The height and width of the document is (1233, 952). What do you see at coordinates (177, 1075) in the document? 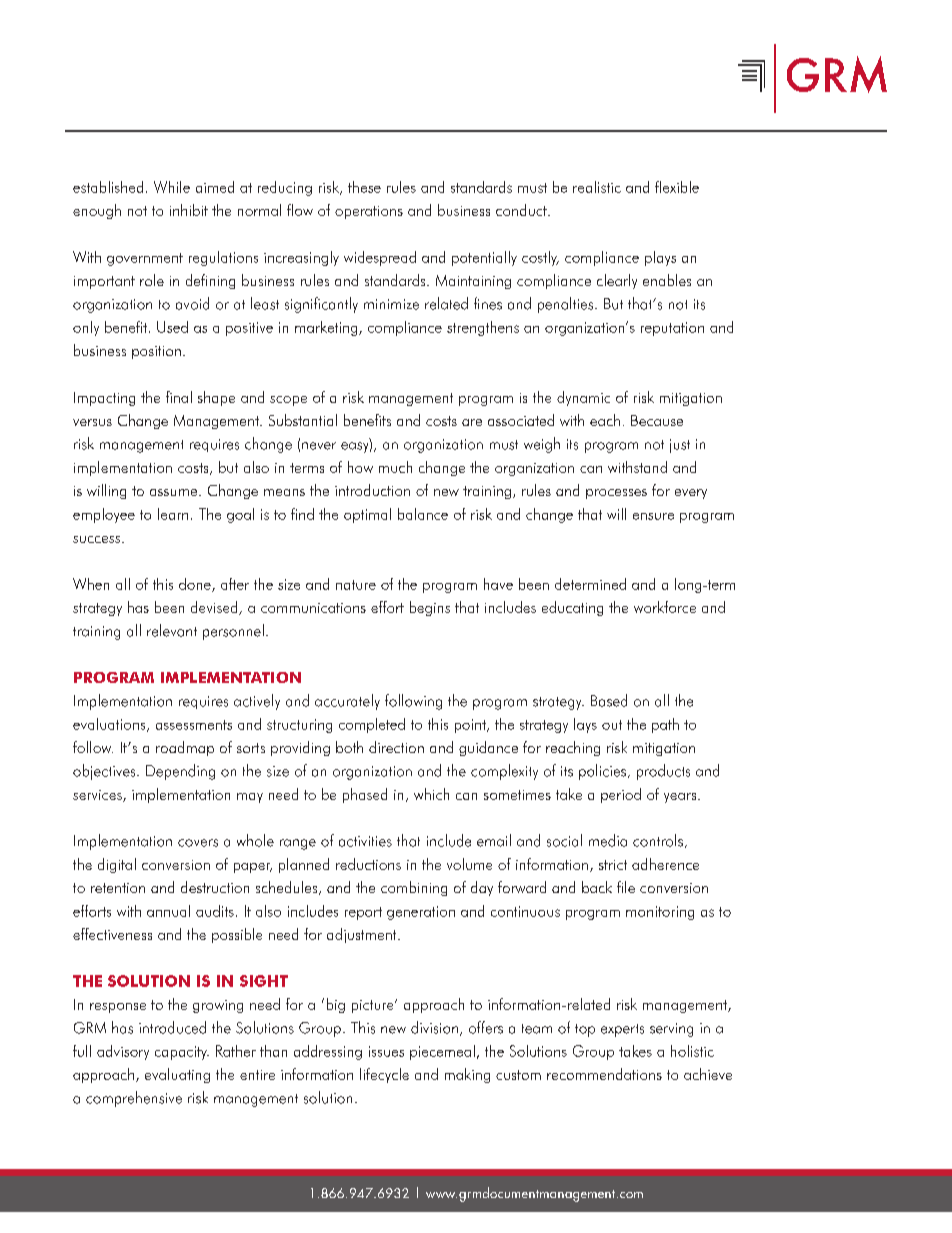
I see `evaluating` at bounding box center [177, 1075].
